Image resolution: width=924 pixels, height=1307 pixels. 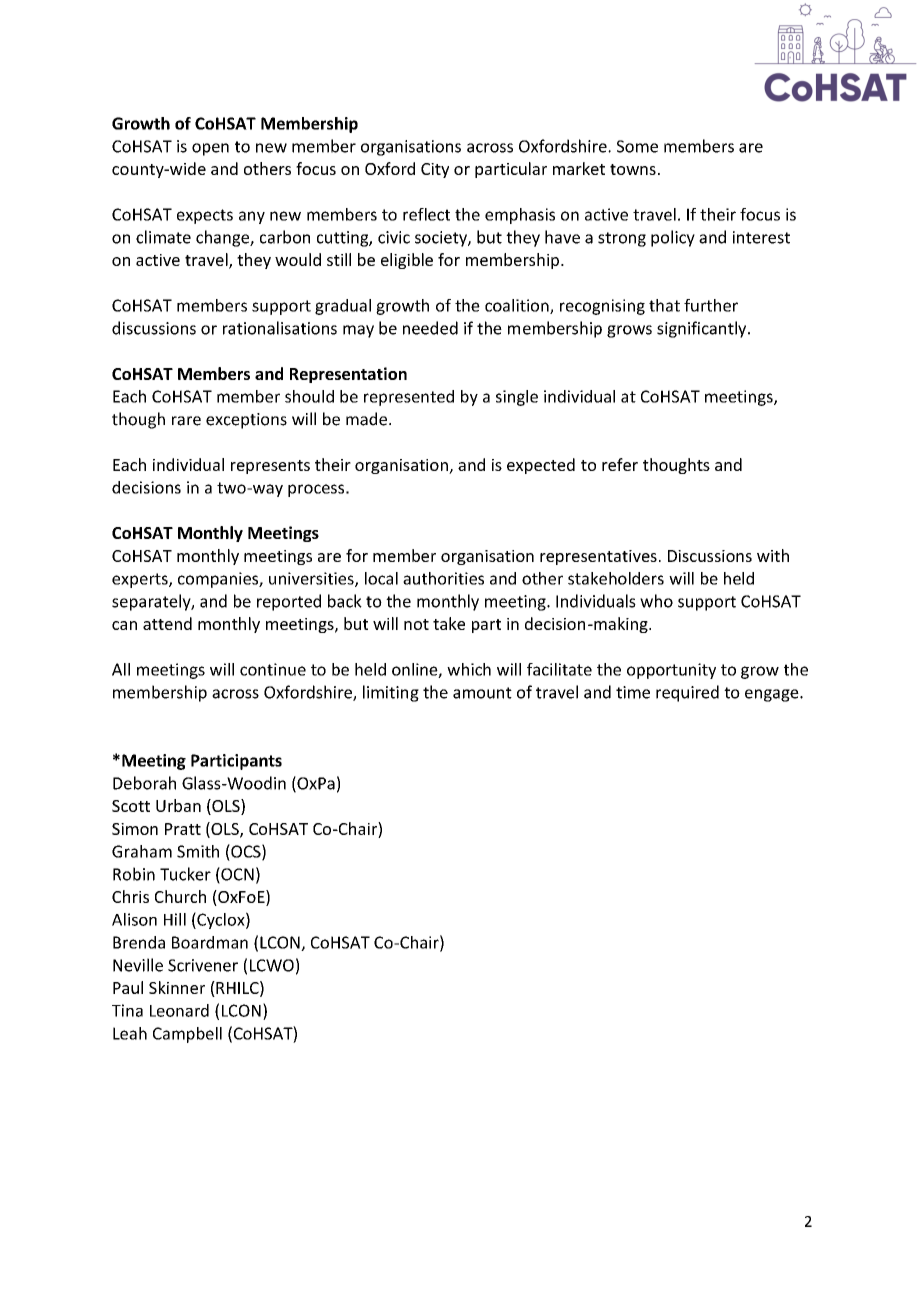 I want to click on towns, so click(x=633, y=169).
